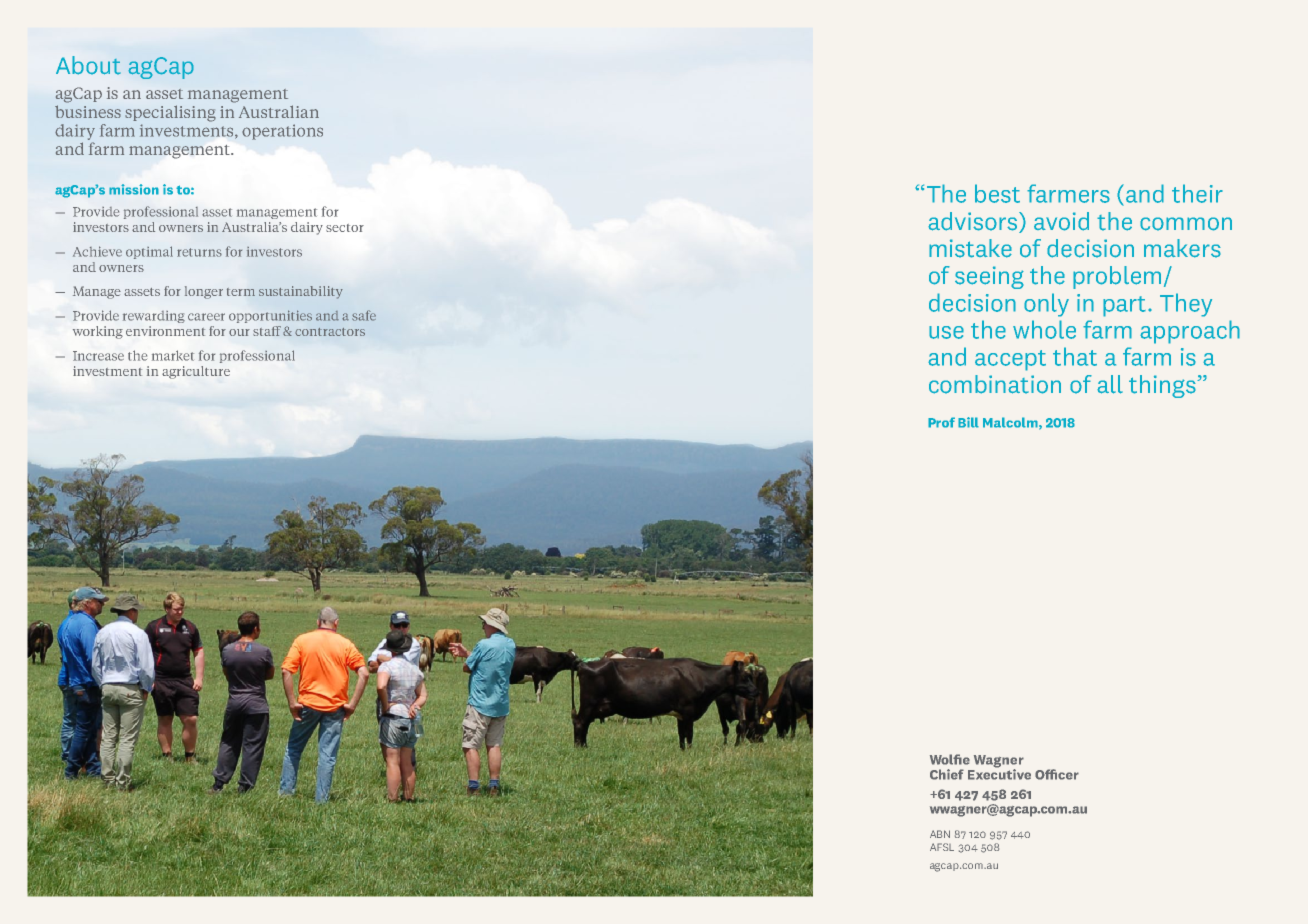 The image size is (1308, 924). I want to click on all, so click(1110, 384).
